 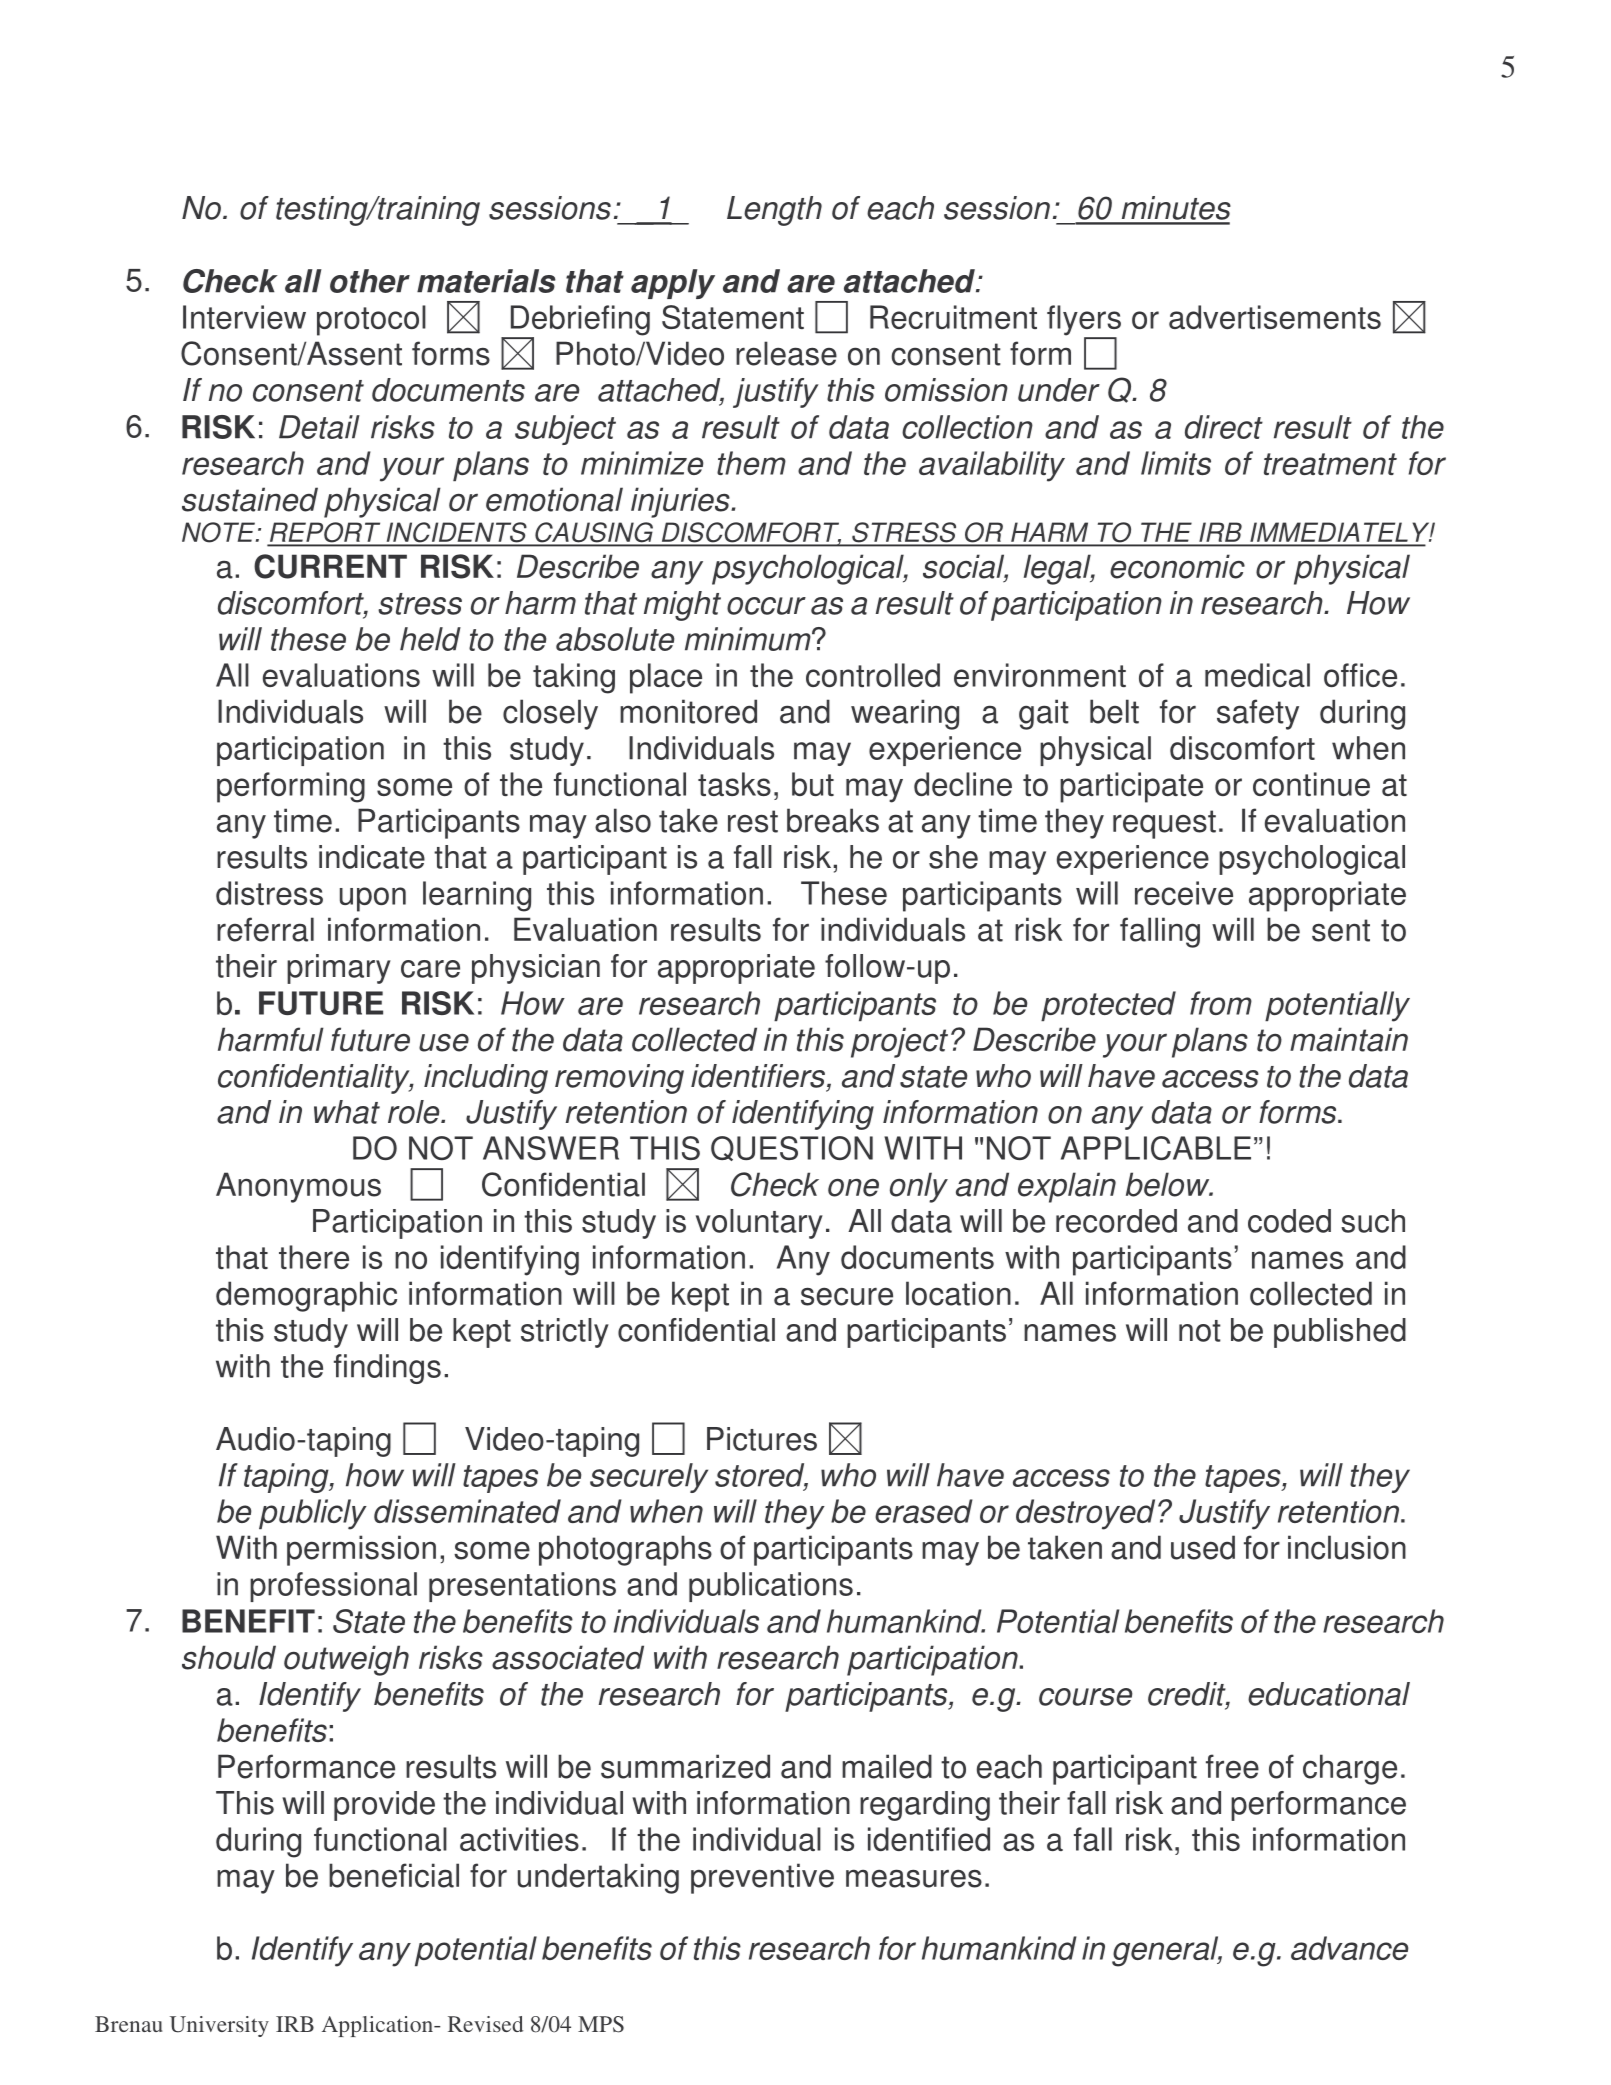 What do you see at coordinates (394, 1875) in the document?
I see `beneficial` at bounding box center [394, 1875].
